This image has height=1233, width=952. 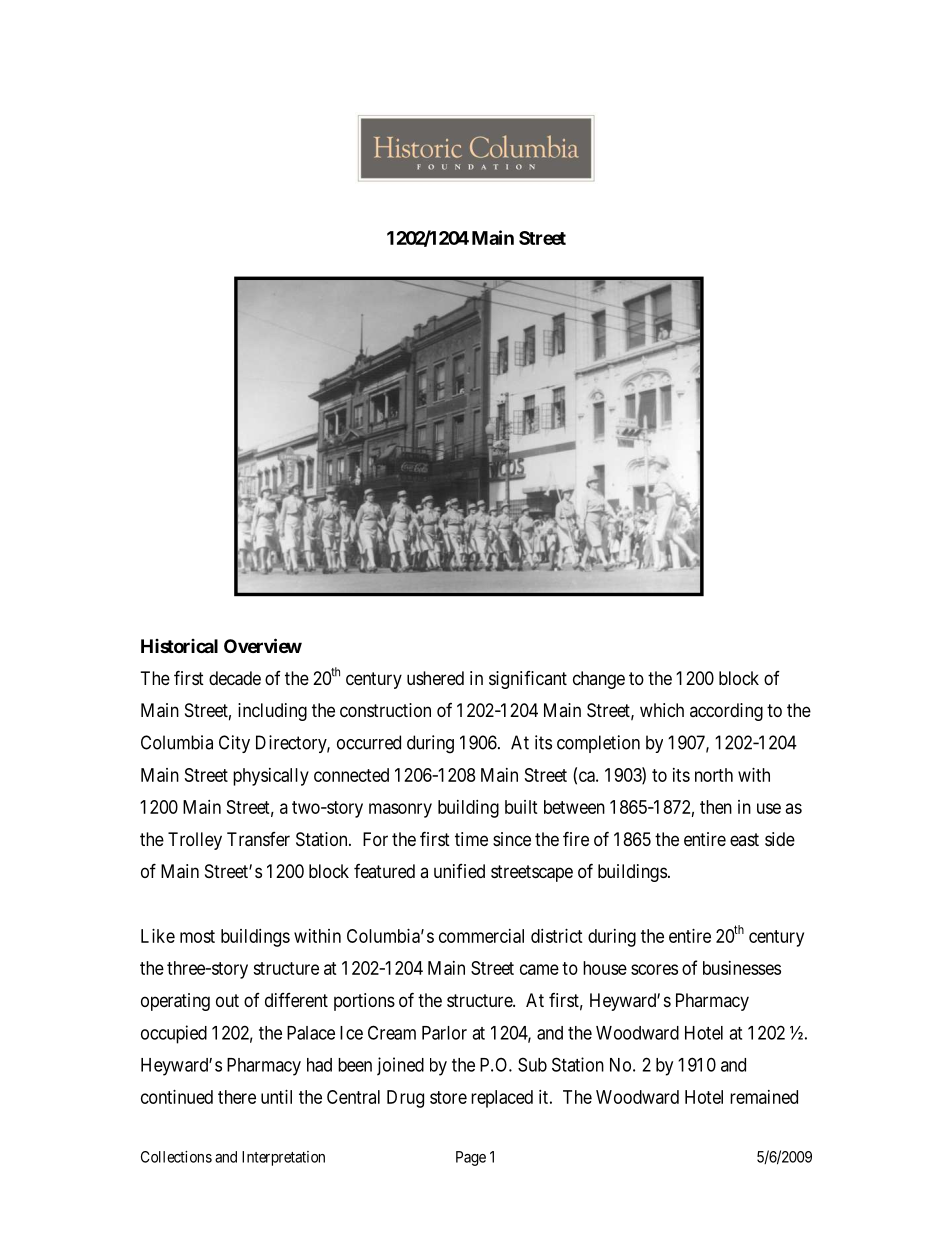 What do you see at coordinates (283, 1158) in the image?
I see `Interpretation` at bounding box center [283, 1158].
